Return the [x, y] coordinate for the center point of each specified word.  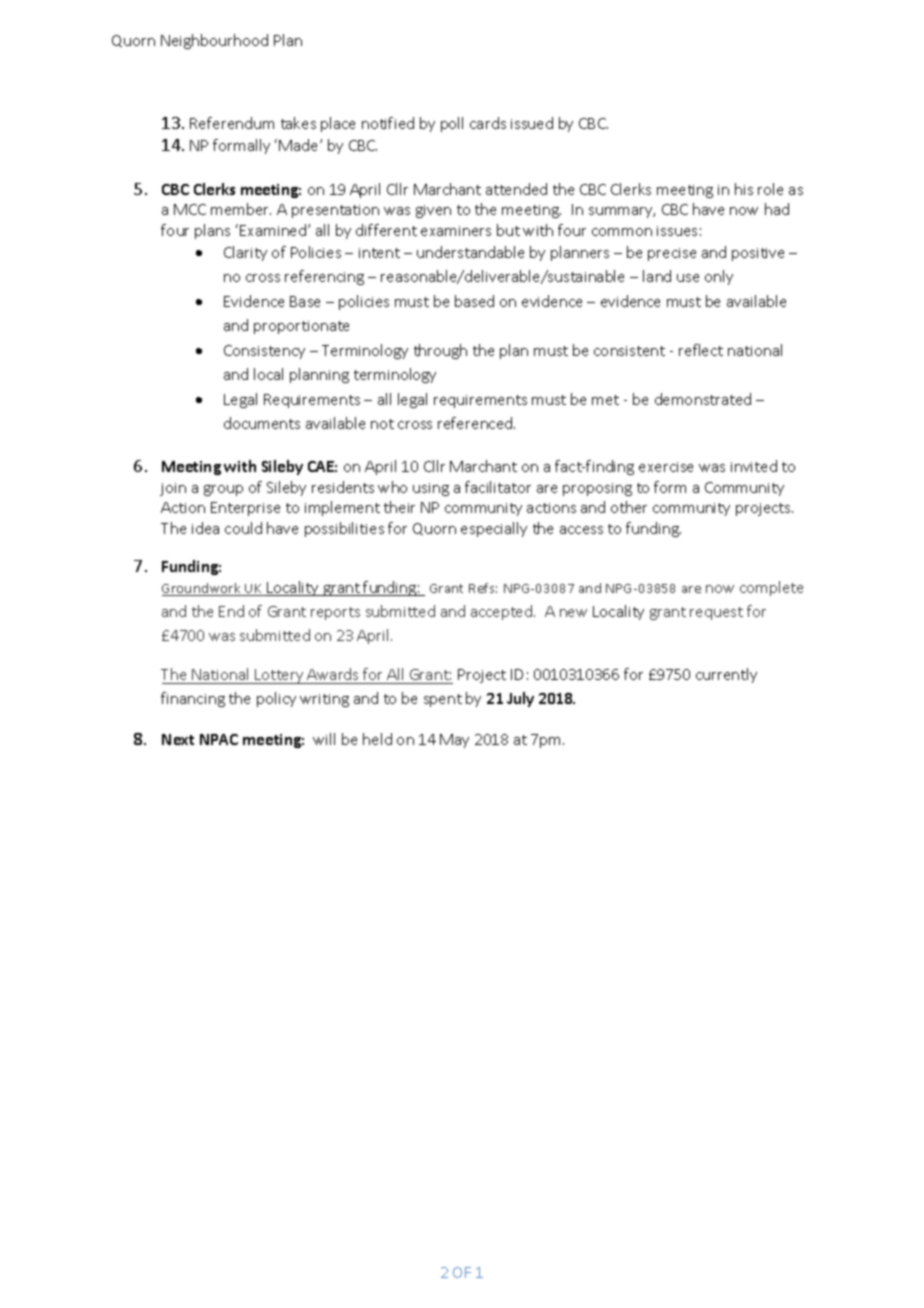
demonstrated [703, 399]
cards [488, 123]
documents [262, 423]
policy [276, 699]
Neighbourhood [214, 41]
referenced [476, 423]
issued [532, 123]
